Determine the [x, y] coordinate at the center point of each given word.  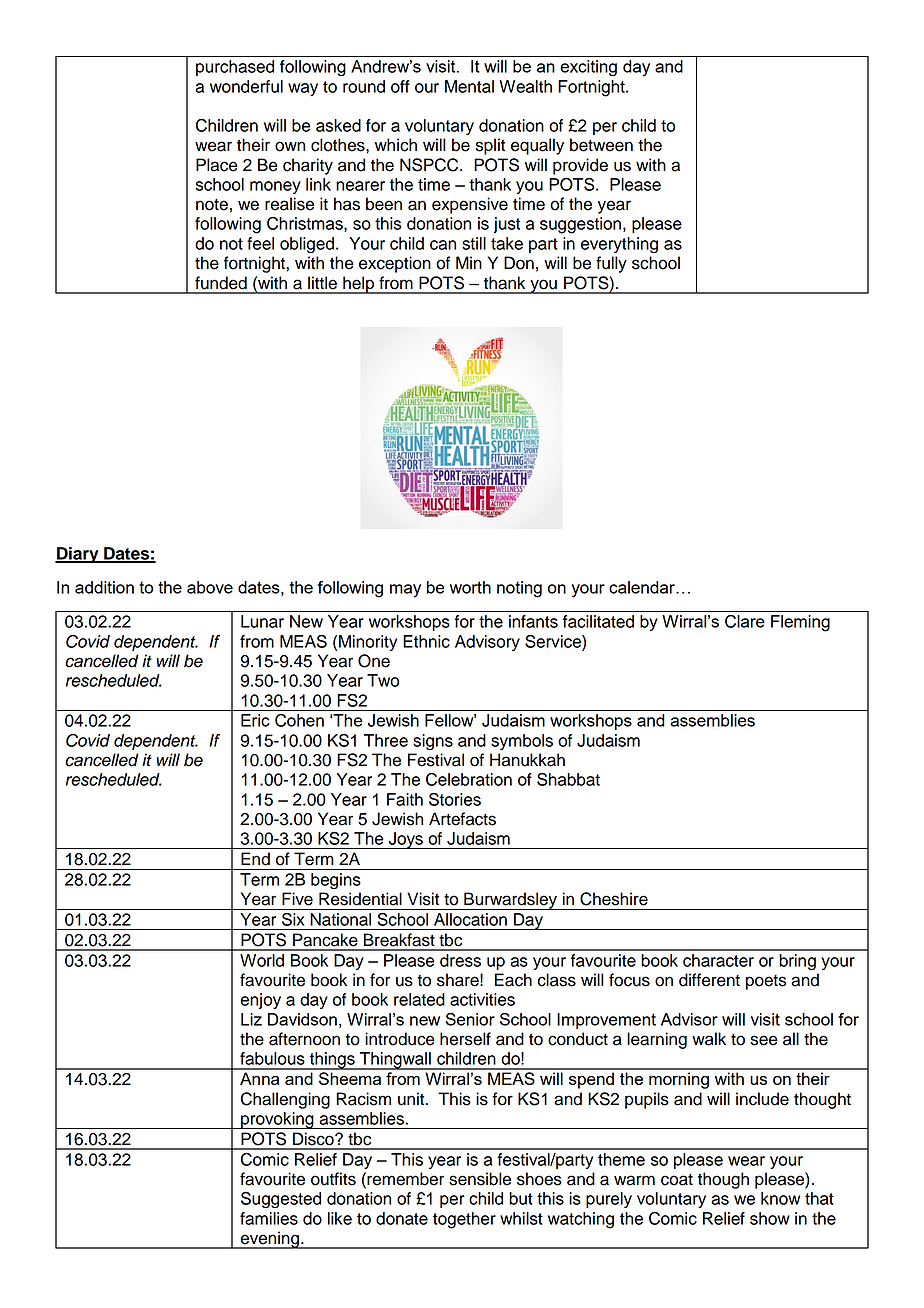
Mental [469, 86]
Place [217, 165]
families [269, 1218]
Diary [78, 555]
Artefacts [462, 819]
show [770, 1218]
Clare [745, 621]
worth [470, 587]
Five [297, 899]
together [464, 1220]
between [601, 145]
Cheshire [614, 899]
